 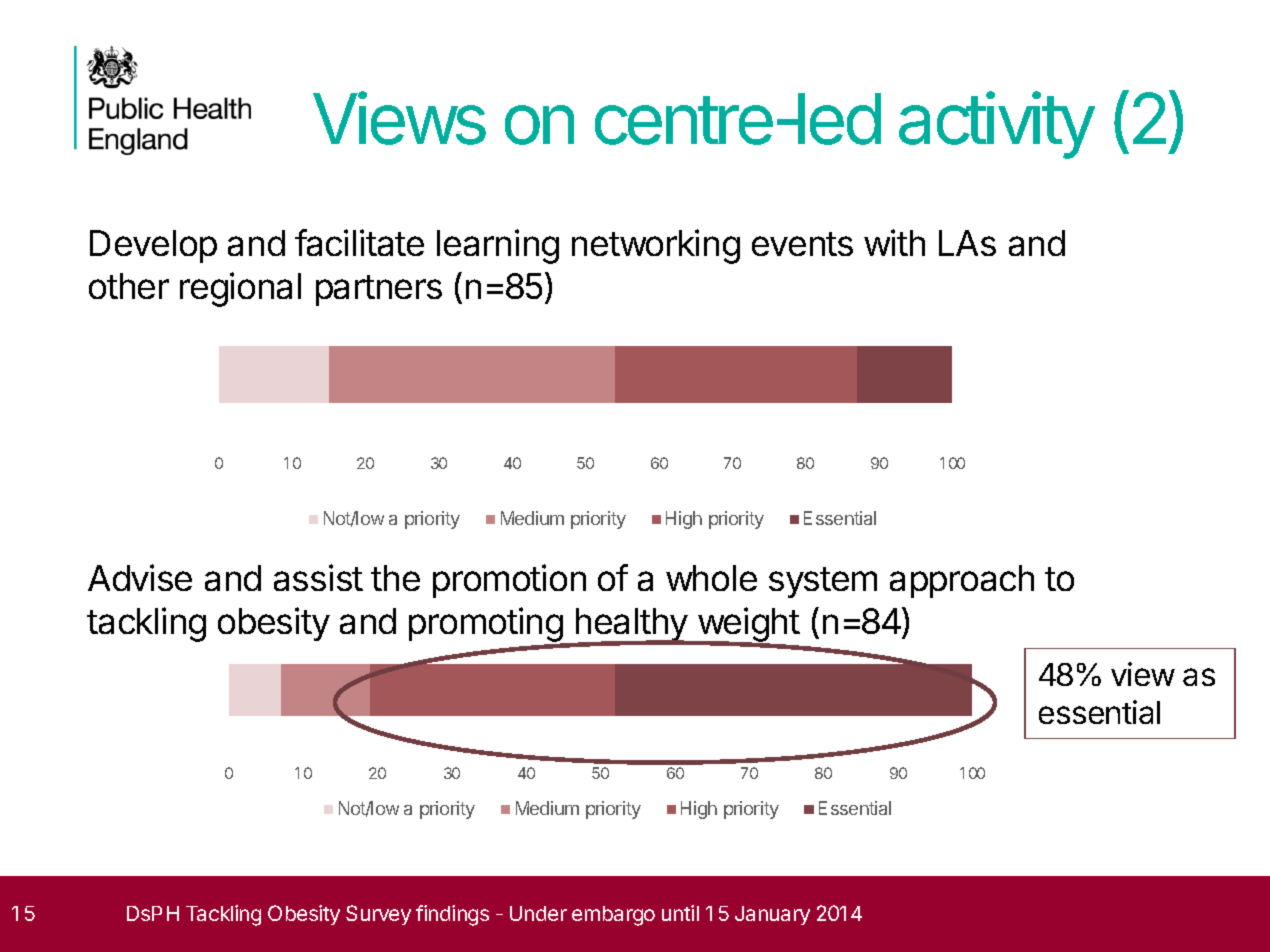 I want to click on with, so click(x=894, y=242).
